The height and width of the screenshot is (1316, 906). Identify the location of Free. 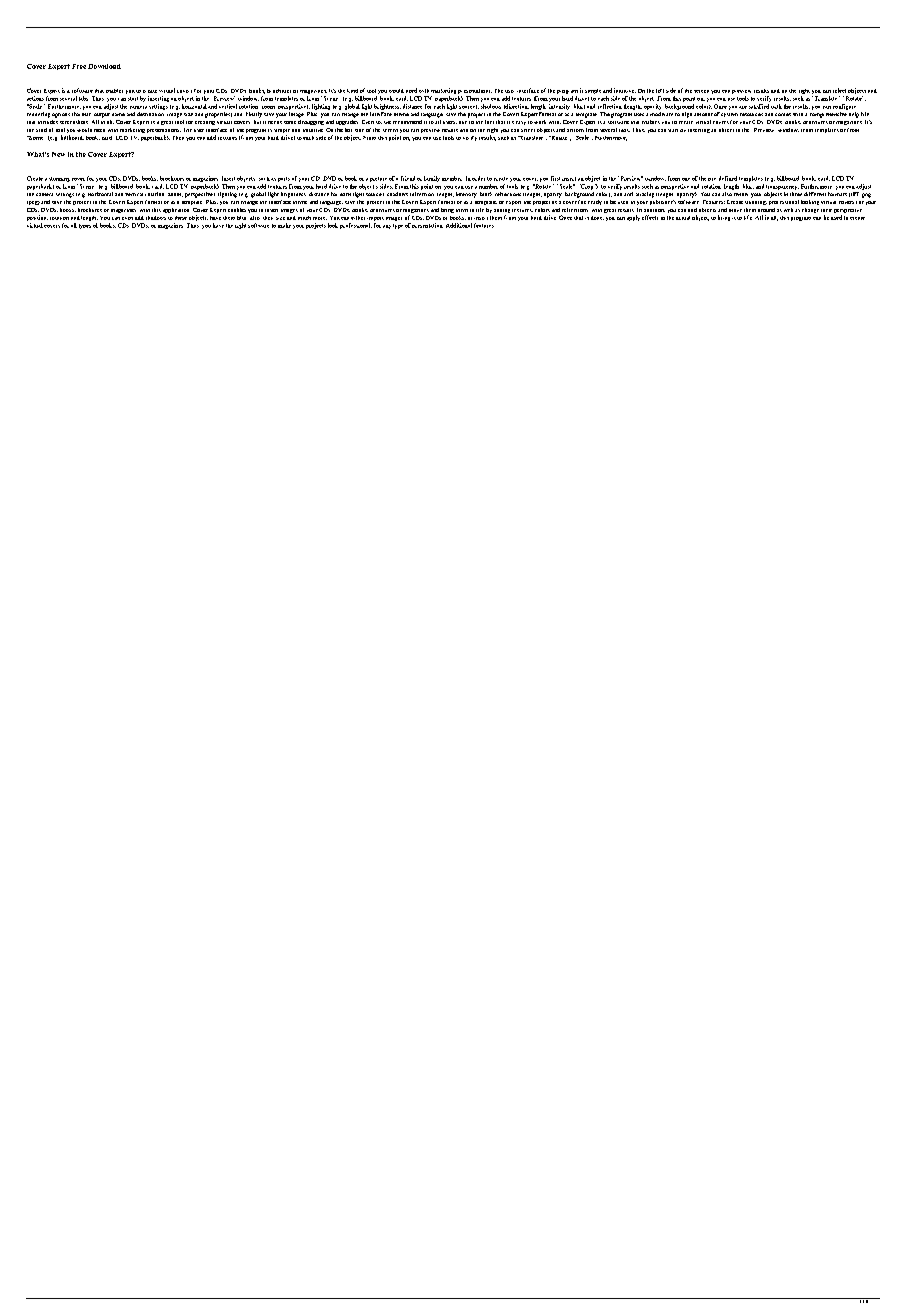
(79, 66).
